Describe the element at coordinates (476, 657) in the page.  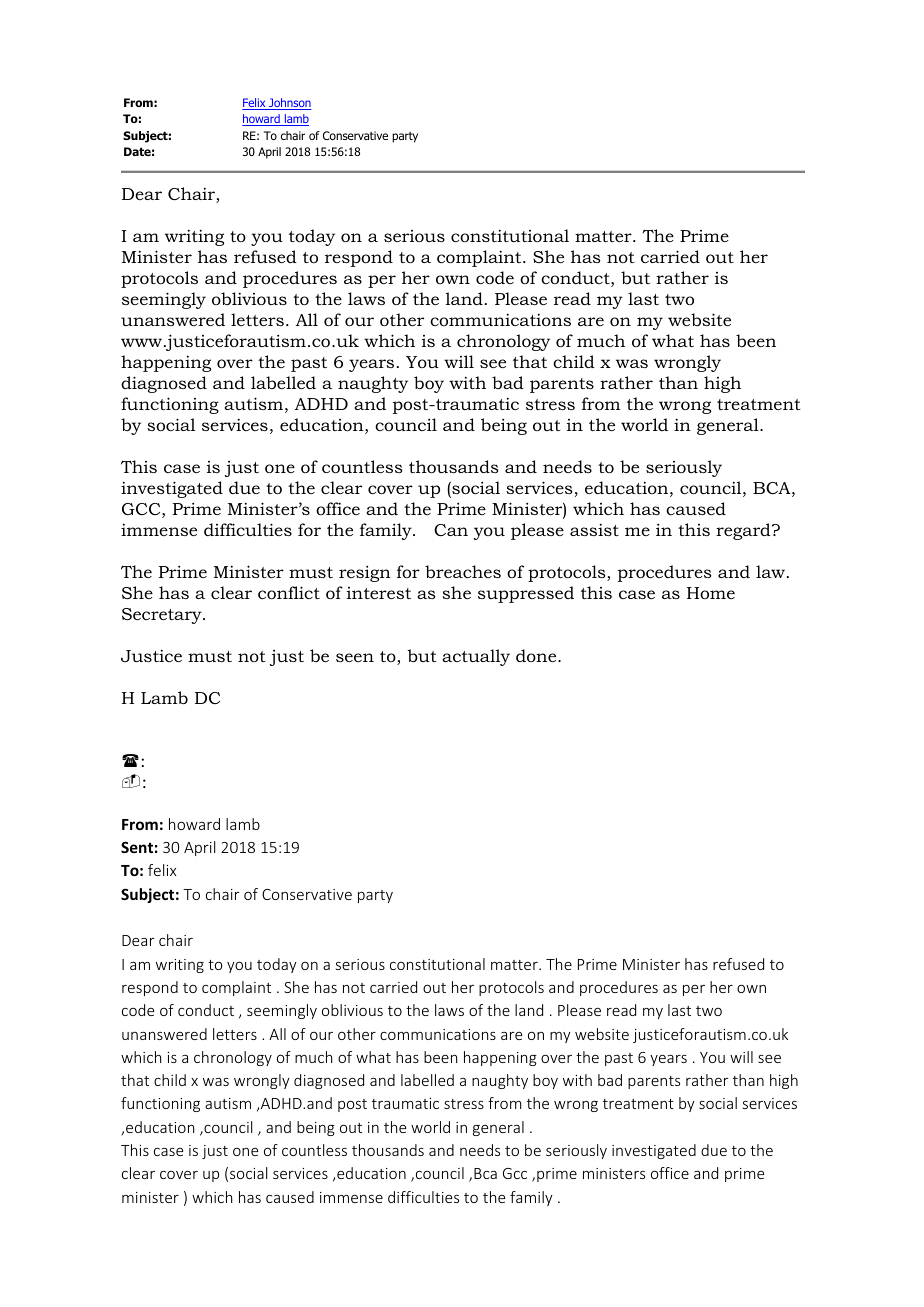
I see `actually` at that location.
